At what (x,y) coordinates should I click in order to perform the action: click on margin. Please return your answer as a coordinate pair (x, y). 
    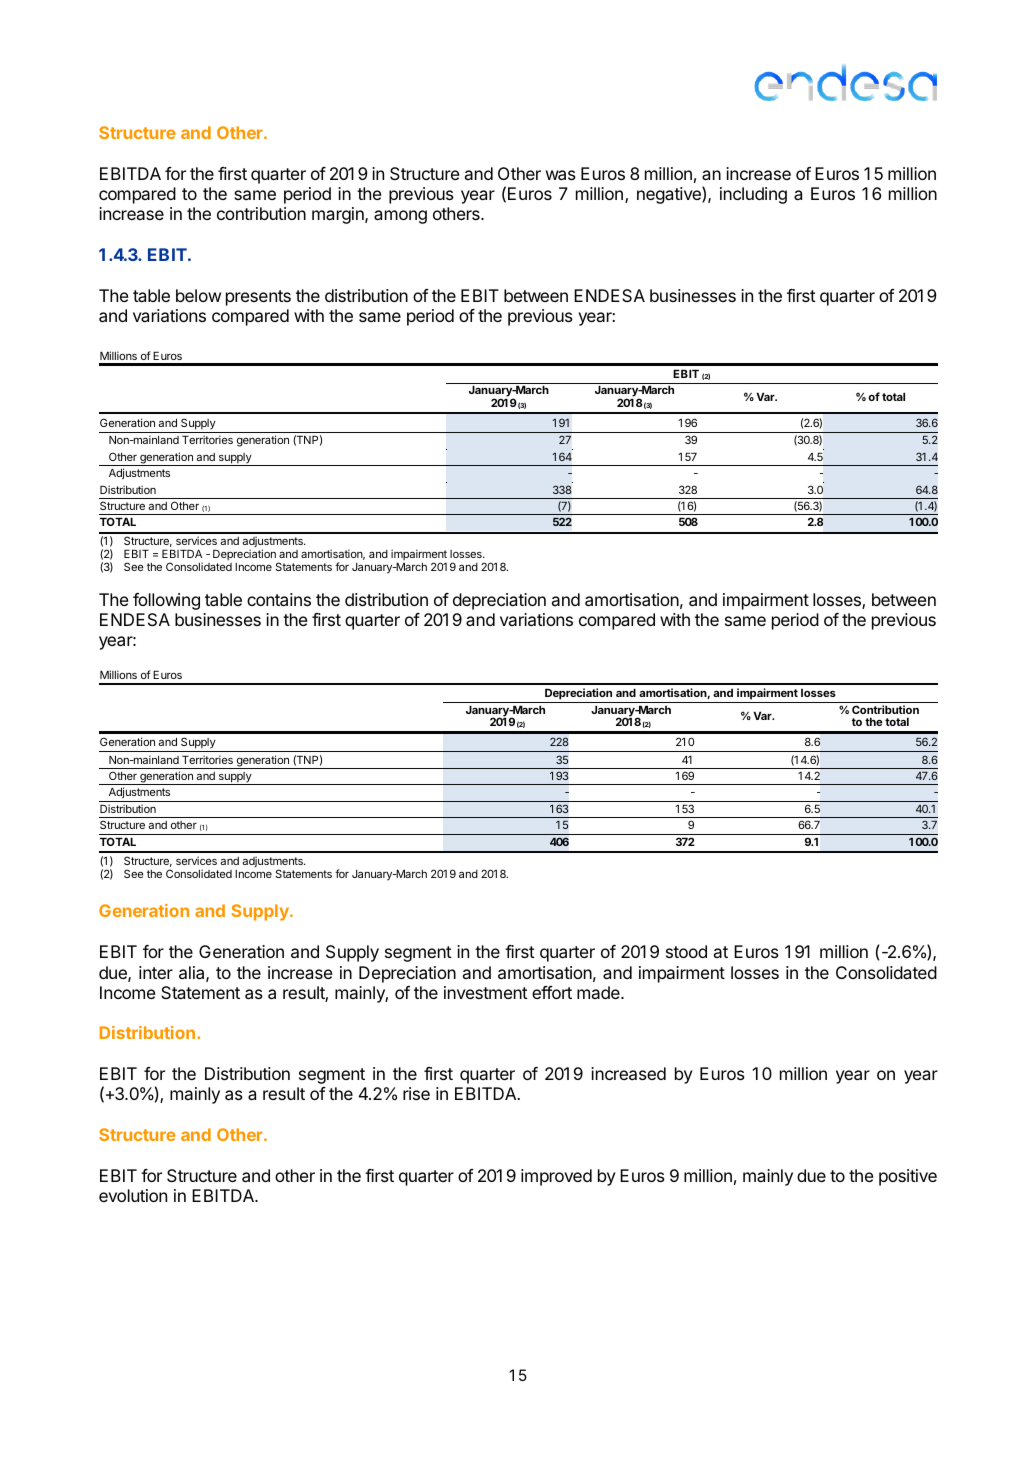
    Looking at the image, I should click on (339, 215).
